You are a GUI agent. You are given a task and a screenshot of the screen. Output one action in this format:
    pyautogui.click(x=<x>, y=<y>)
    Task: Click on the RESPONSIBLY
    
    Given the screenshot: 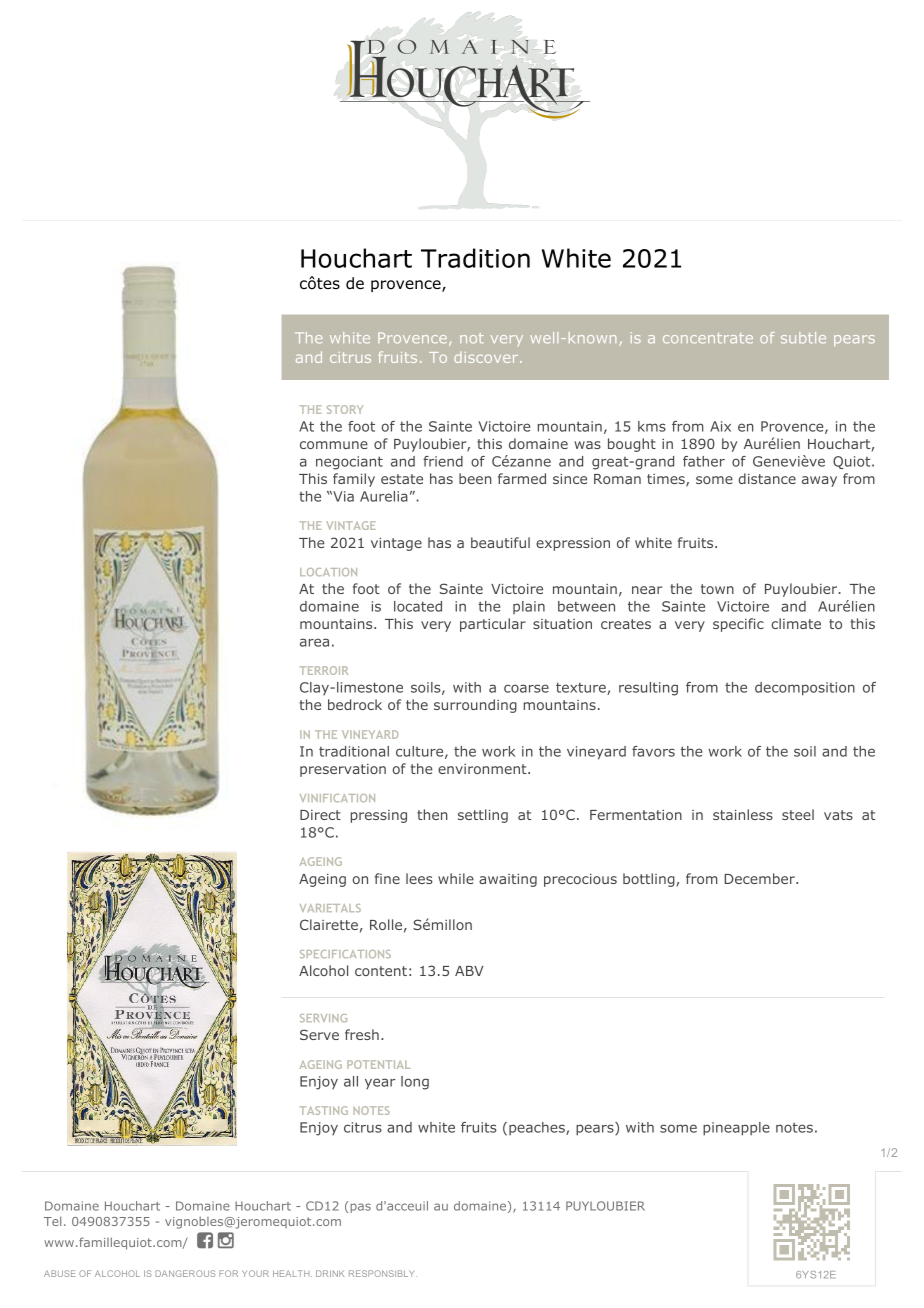 What is the action you would take?
    pyautogui.click(x=383, y=1273)
